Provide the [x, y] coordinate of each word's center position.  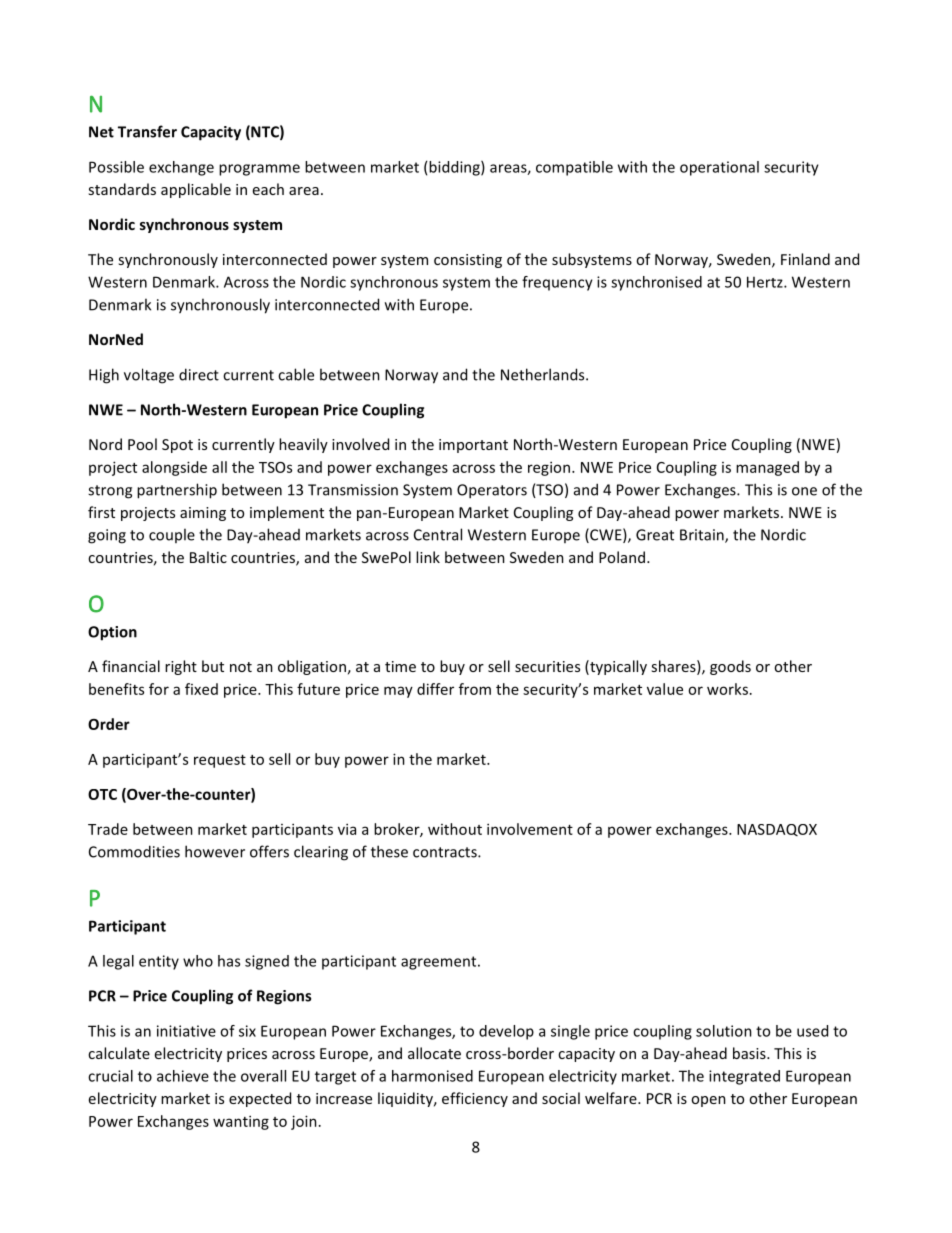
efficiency [475, 1099]
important [473, 446]
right [181, 667]
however [215, 851]
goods [730, 667]
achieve [183, 1076]
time [400, 666]
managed [767, 468]
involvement [530, 829]
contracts [446, 852]
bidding [455, 168]
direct [199, 374]
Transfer [147, 131]
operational [719, 168]
